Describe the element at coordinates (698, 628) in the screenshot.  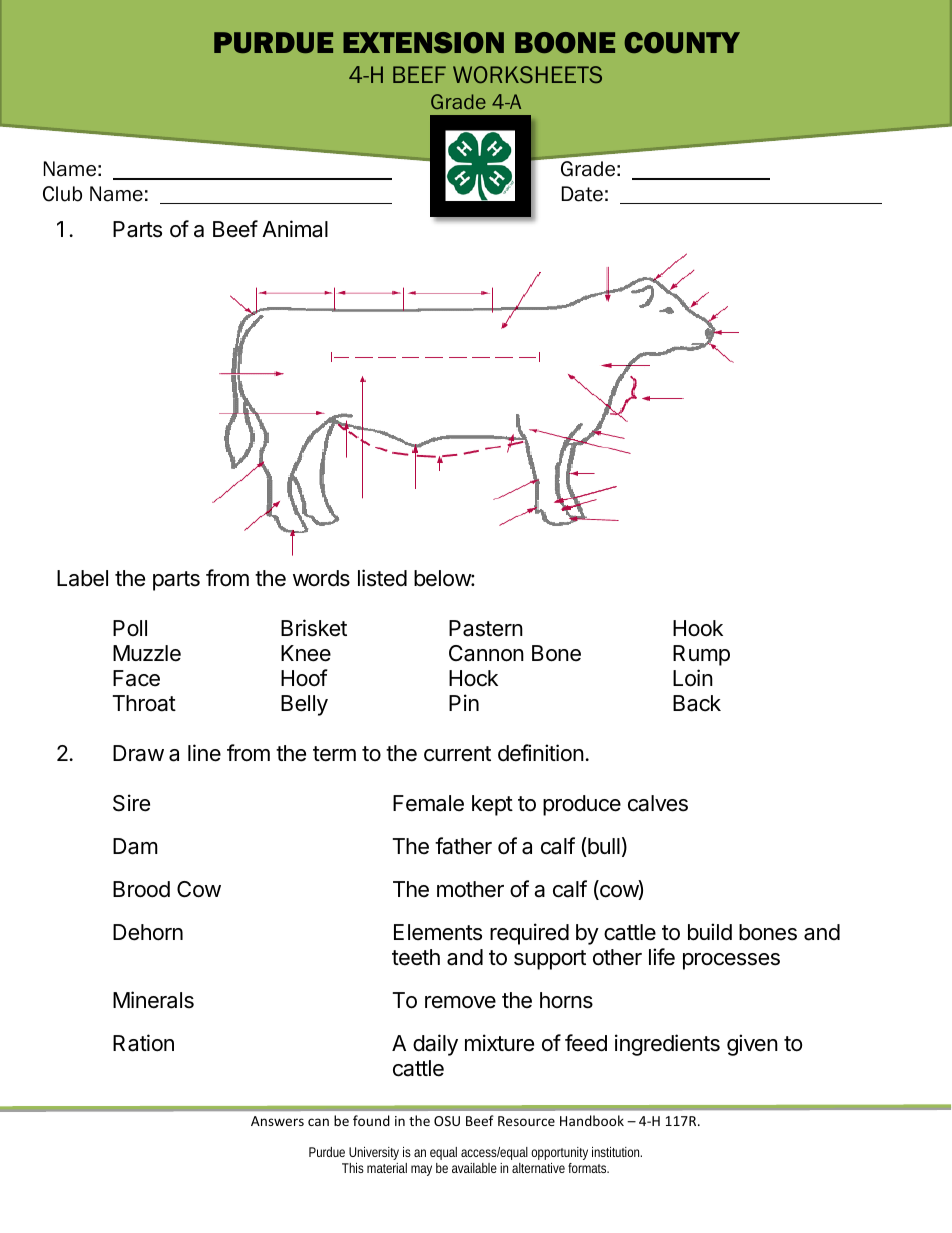
I see `Hook` at that location.
